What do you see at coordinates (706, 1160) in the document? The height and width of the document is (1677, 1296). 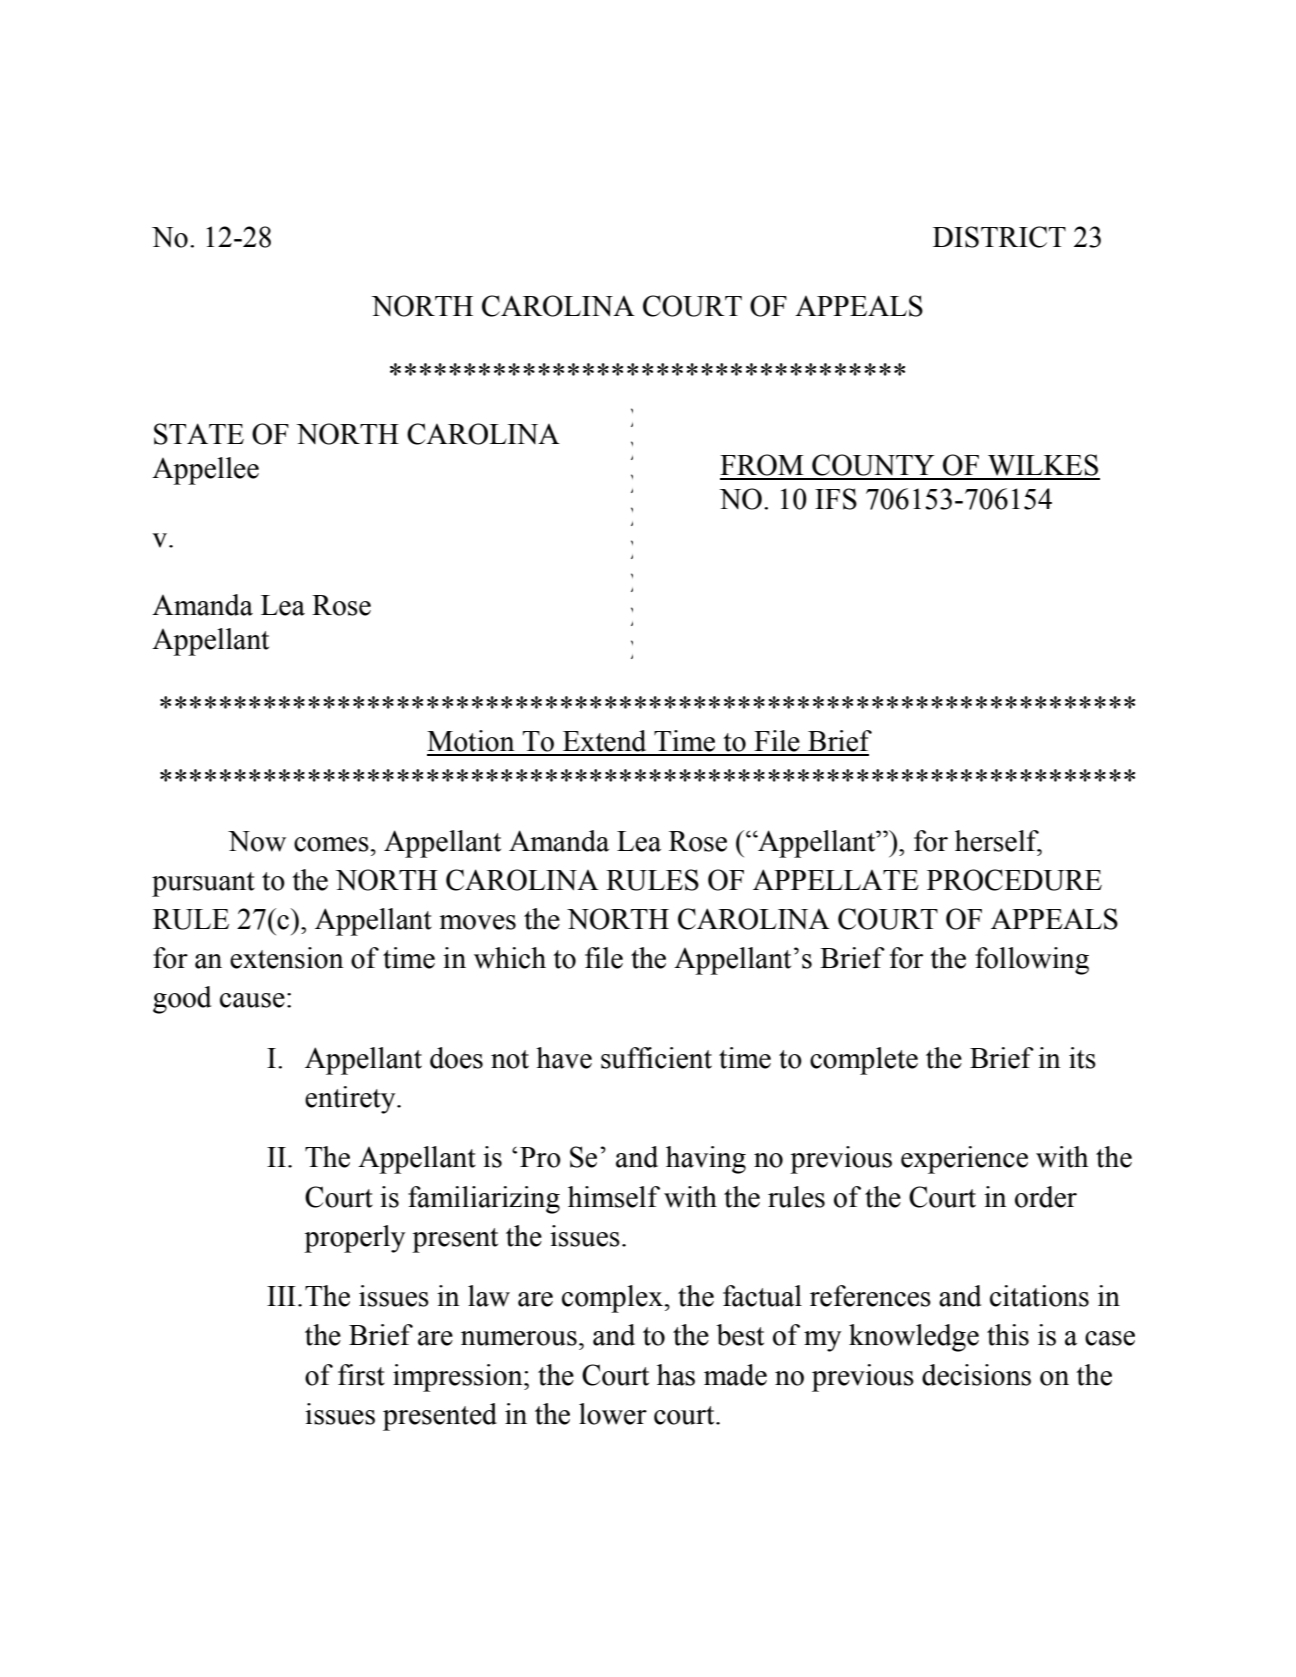 I see `having` at bounding box center [706, 1160].
